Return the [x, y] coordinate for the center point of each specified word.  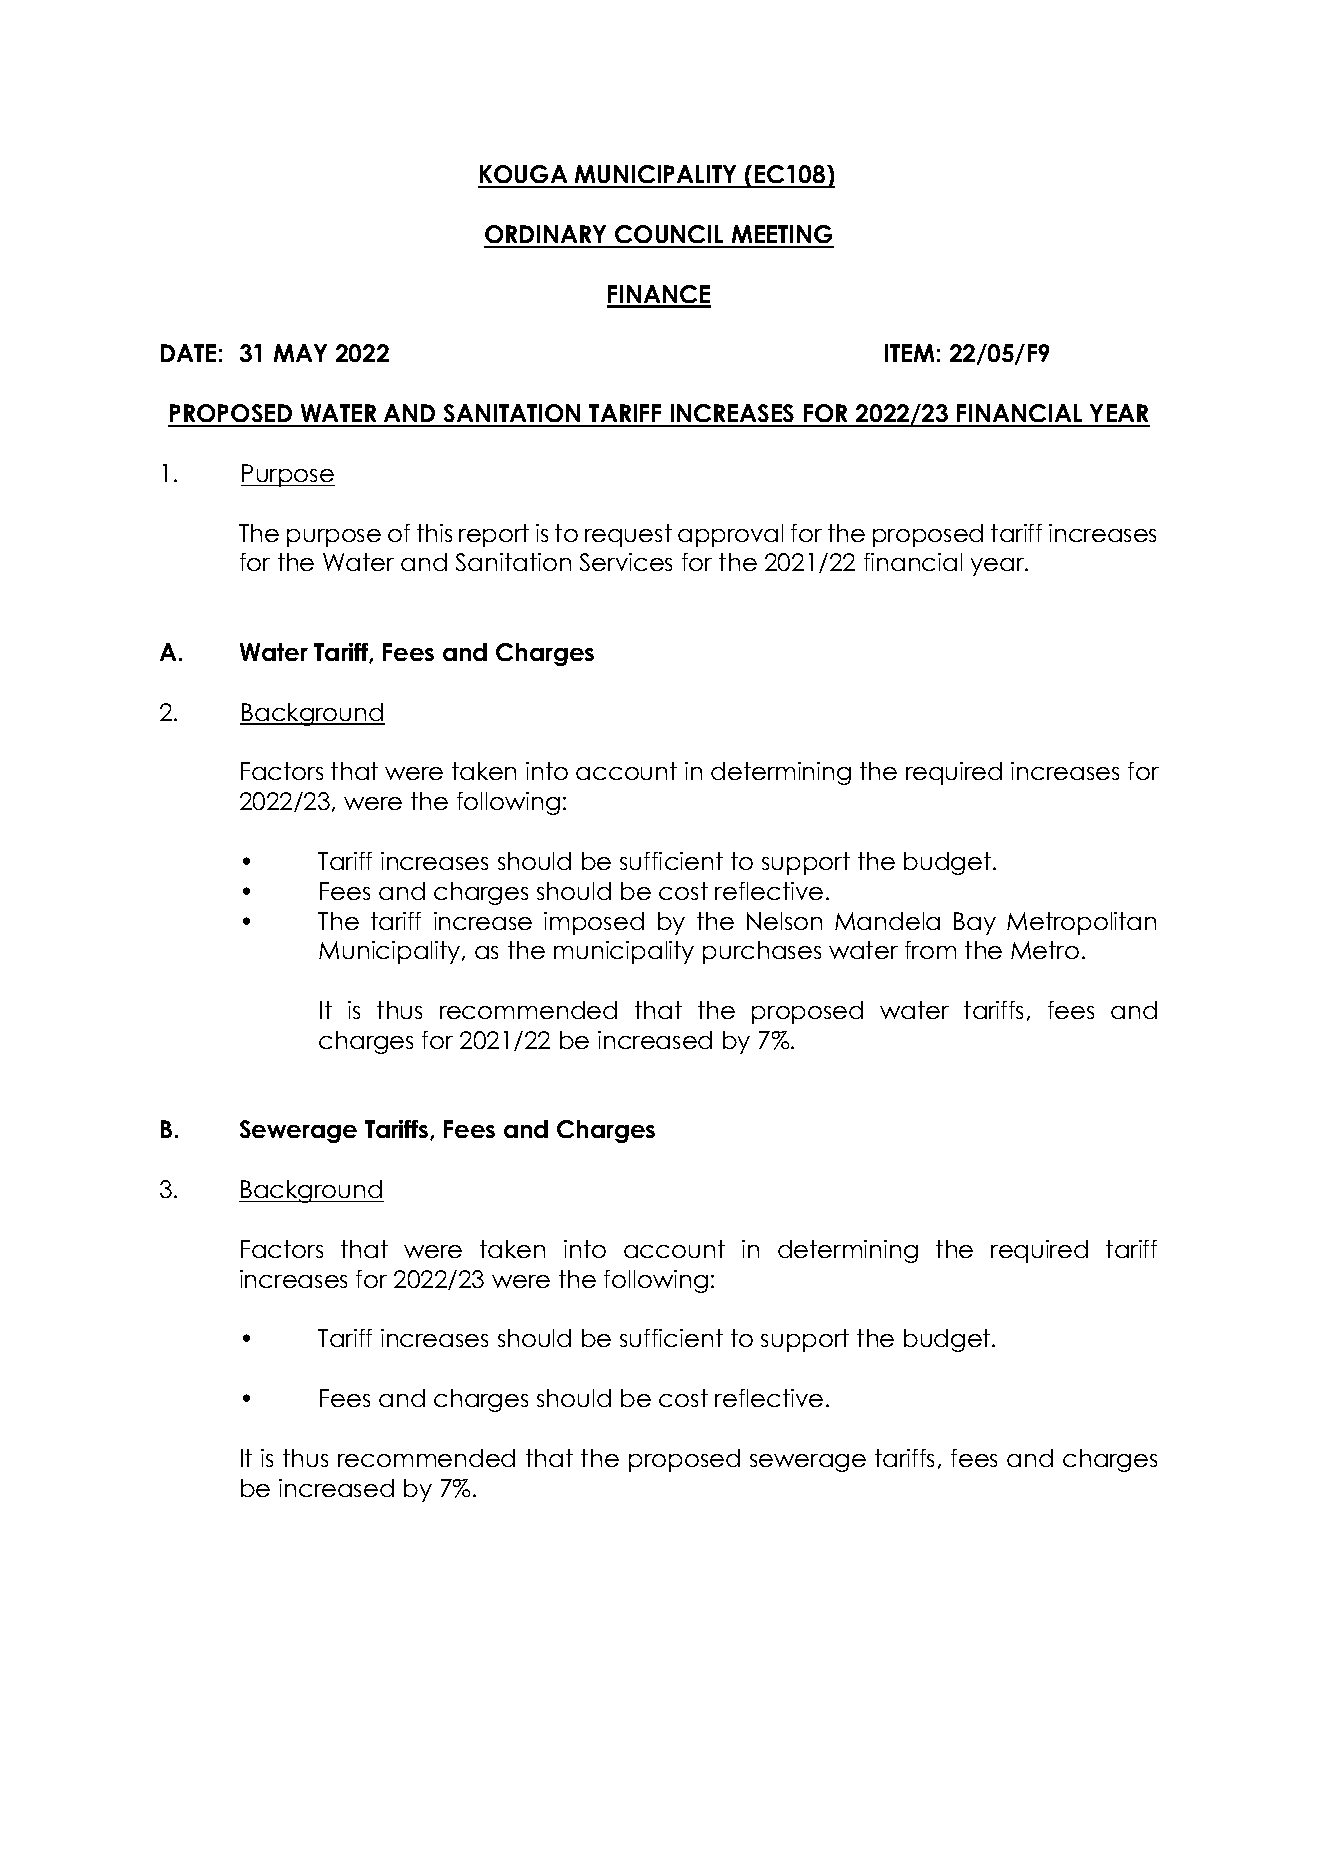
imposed [594, 923]
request [628, 535]
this [434, 533]
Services [626, 562]
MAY [300, 353]
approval [730, 535]
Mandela [887, 921]
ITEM [909, 353]
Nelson [784, 921]
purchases [762, 952]
